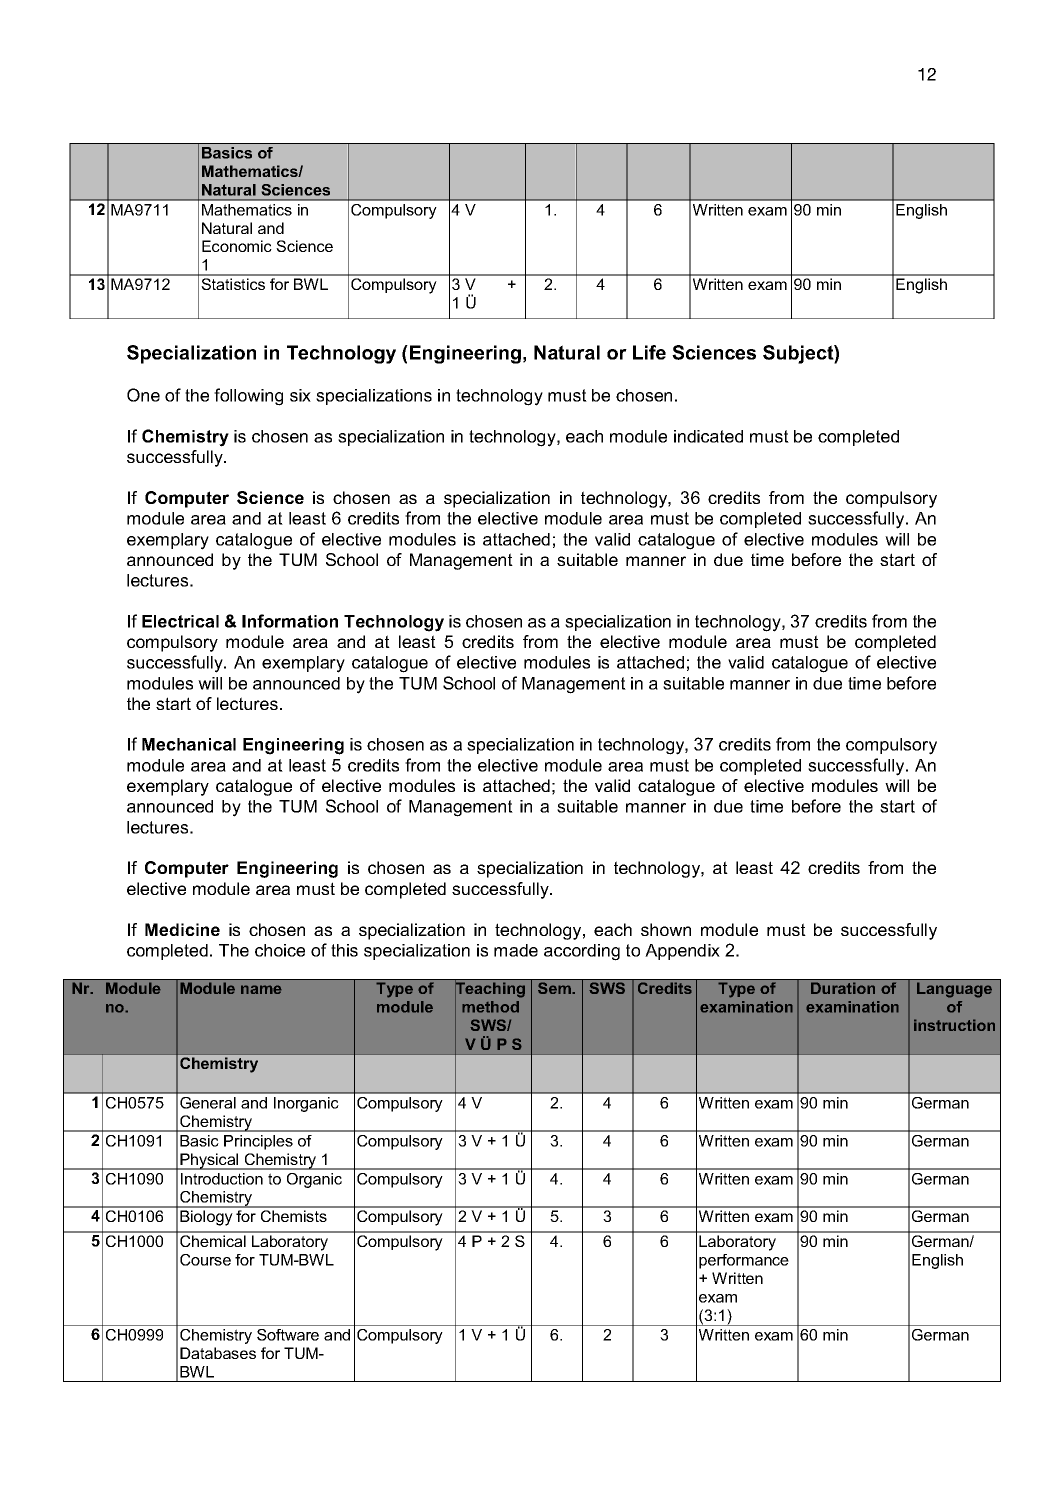 The height and width of the page is (1505, 1064). What do you see at coordinates (649, 352) in the page?
I see `Life` at bounding box center [649, 352].
